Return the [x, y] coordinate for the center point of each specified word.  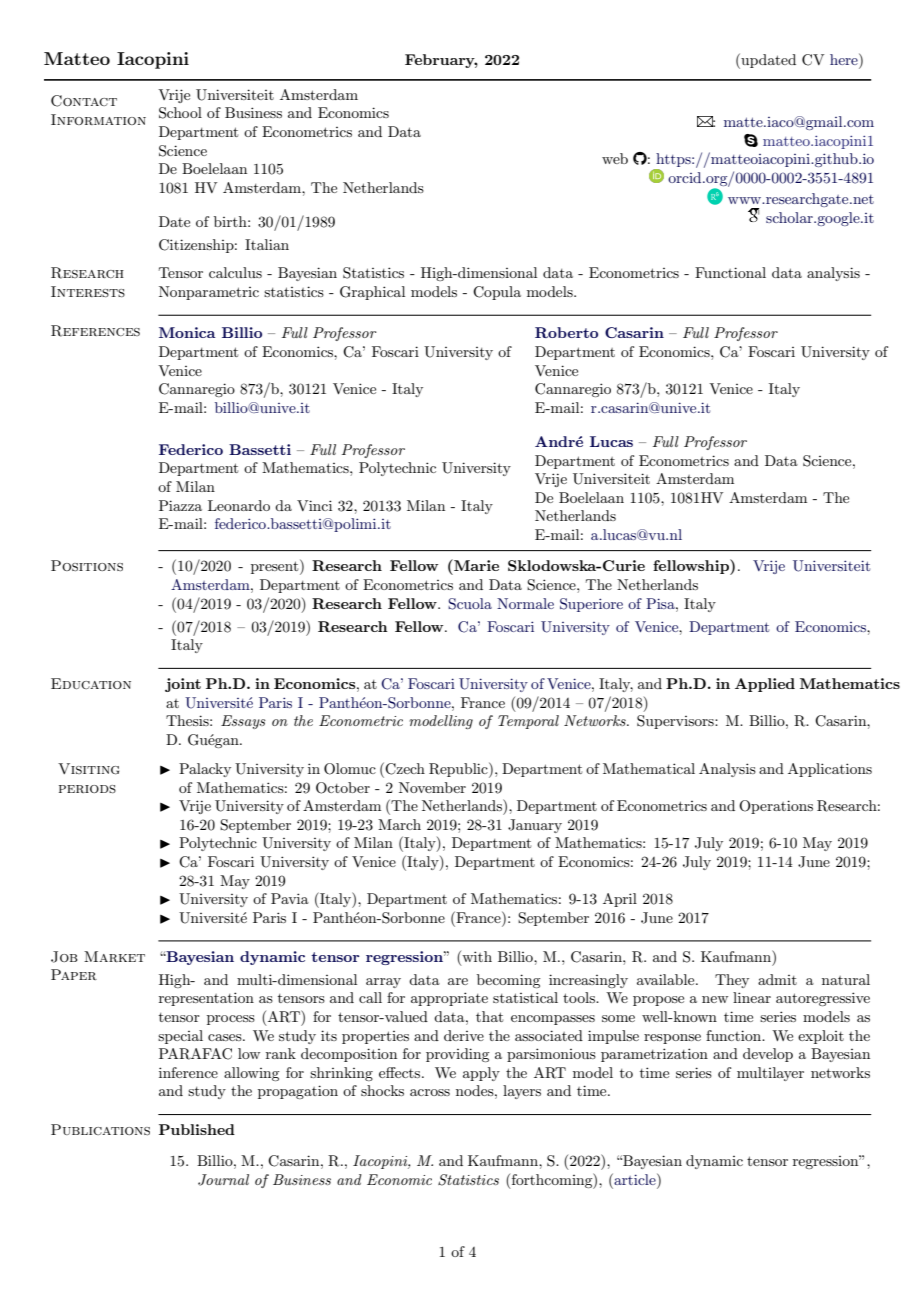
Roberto [566, 332]
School [180, 113]
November [432, 787]
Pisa [661, 603]
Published [197, 1129]
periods [87, 789]
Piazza [180, 505]
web [615, 158]
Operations [776, 807]
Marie [475, 565]
